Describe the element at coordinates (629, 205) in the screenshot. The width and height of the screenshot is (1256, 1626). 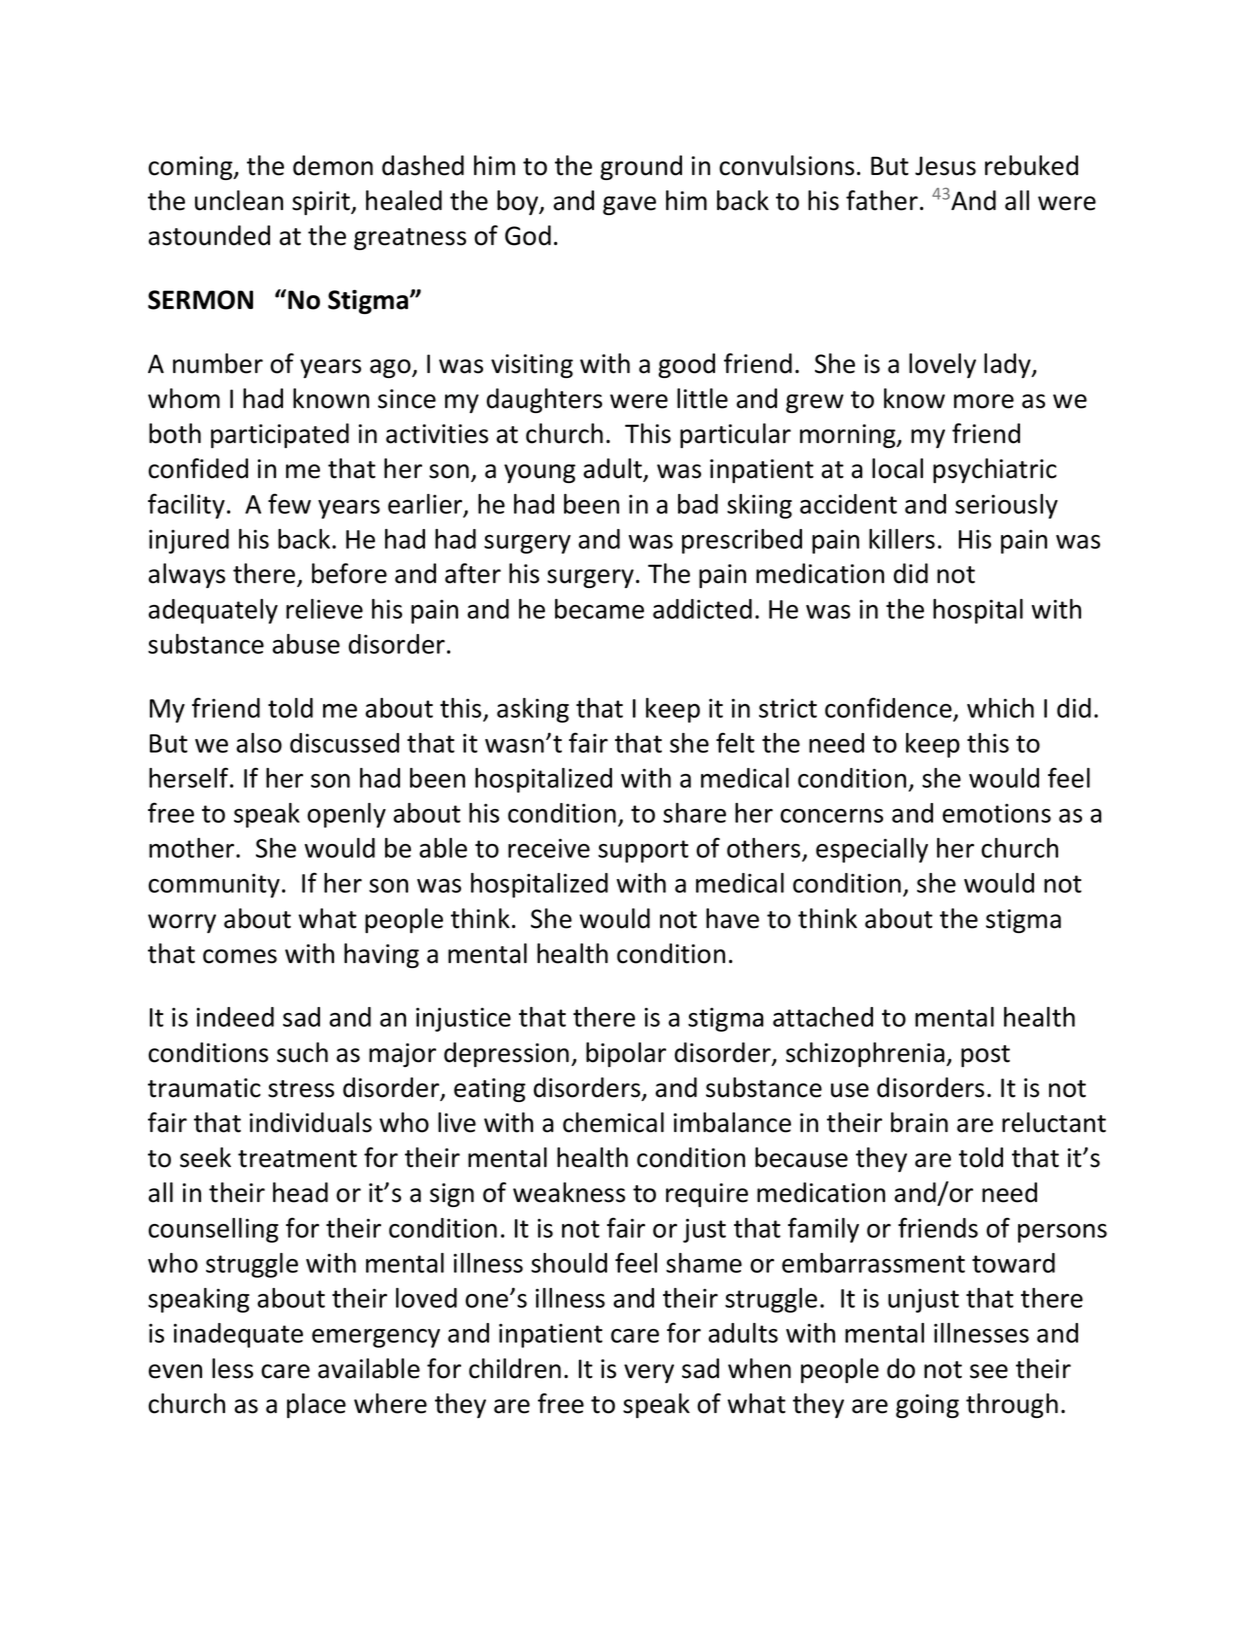
I see `gave` at that location.
